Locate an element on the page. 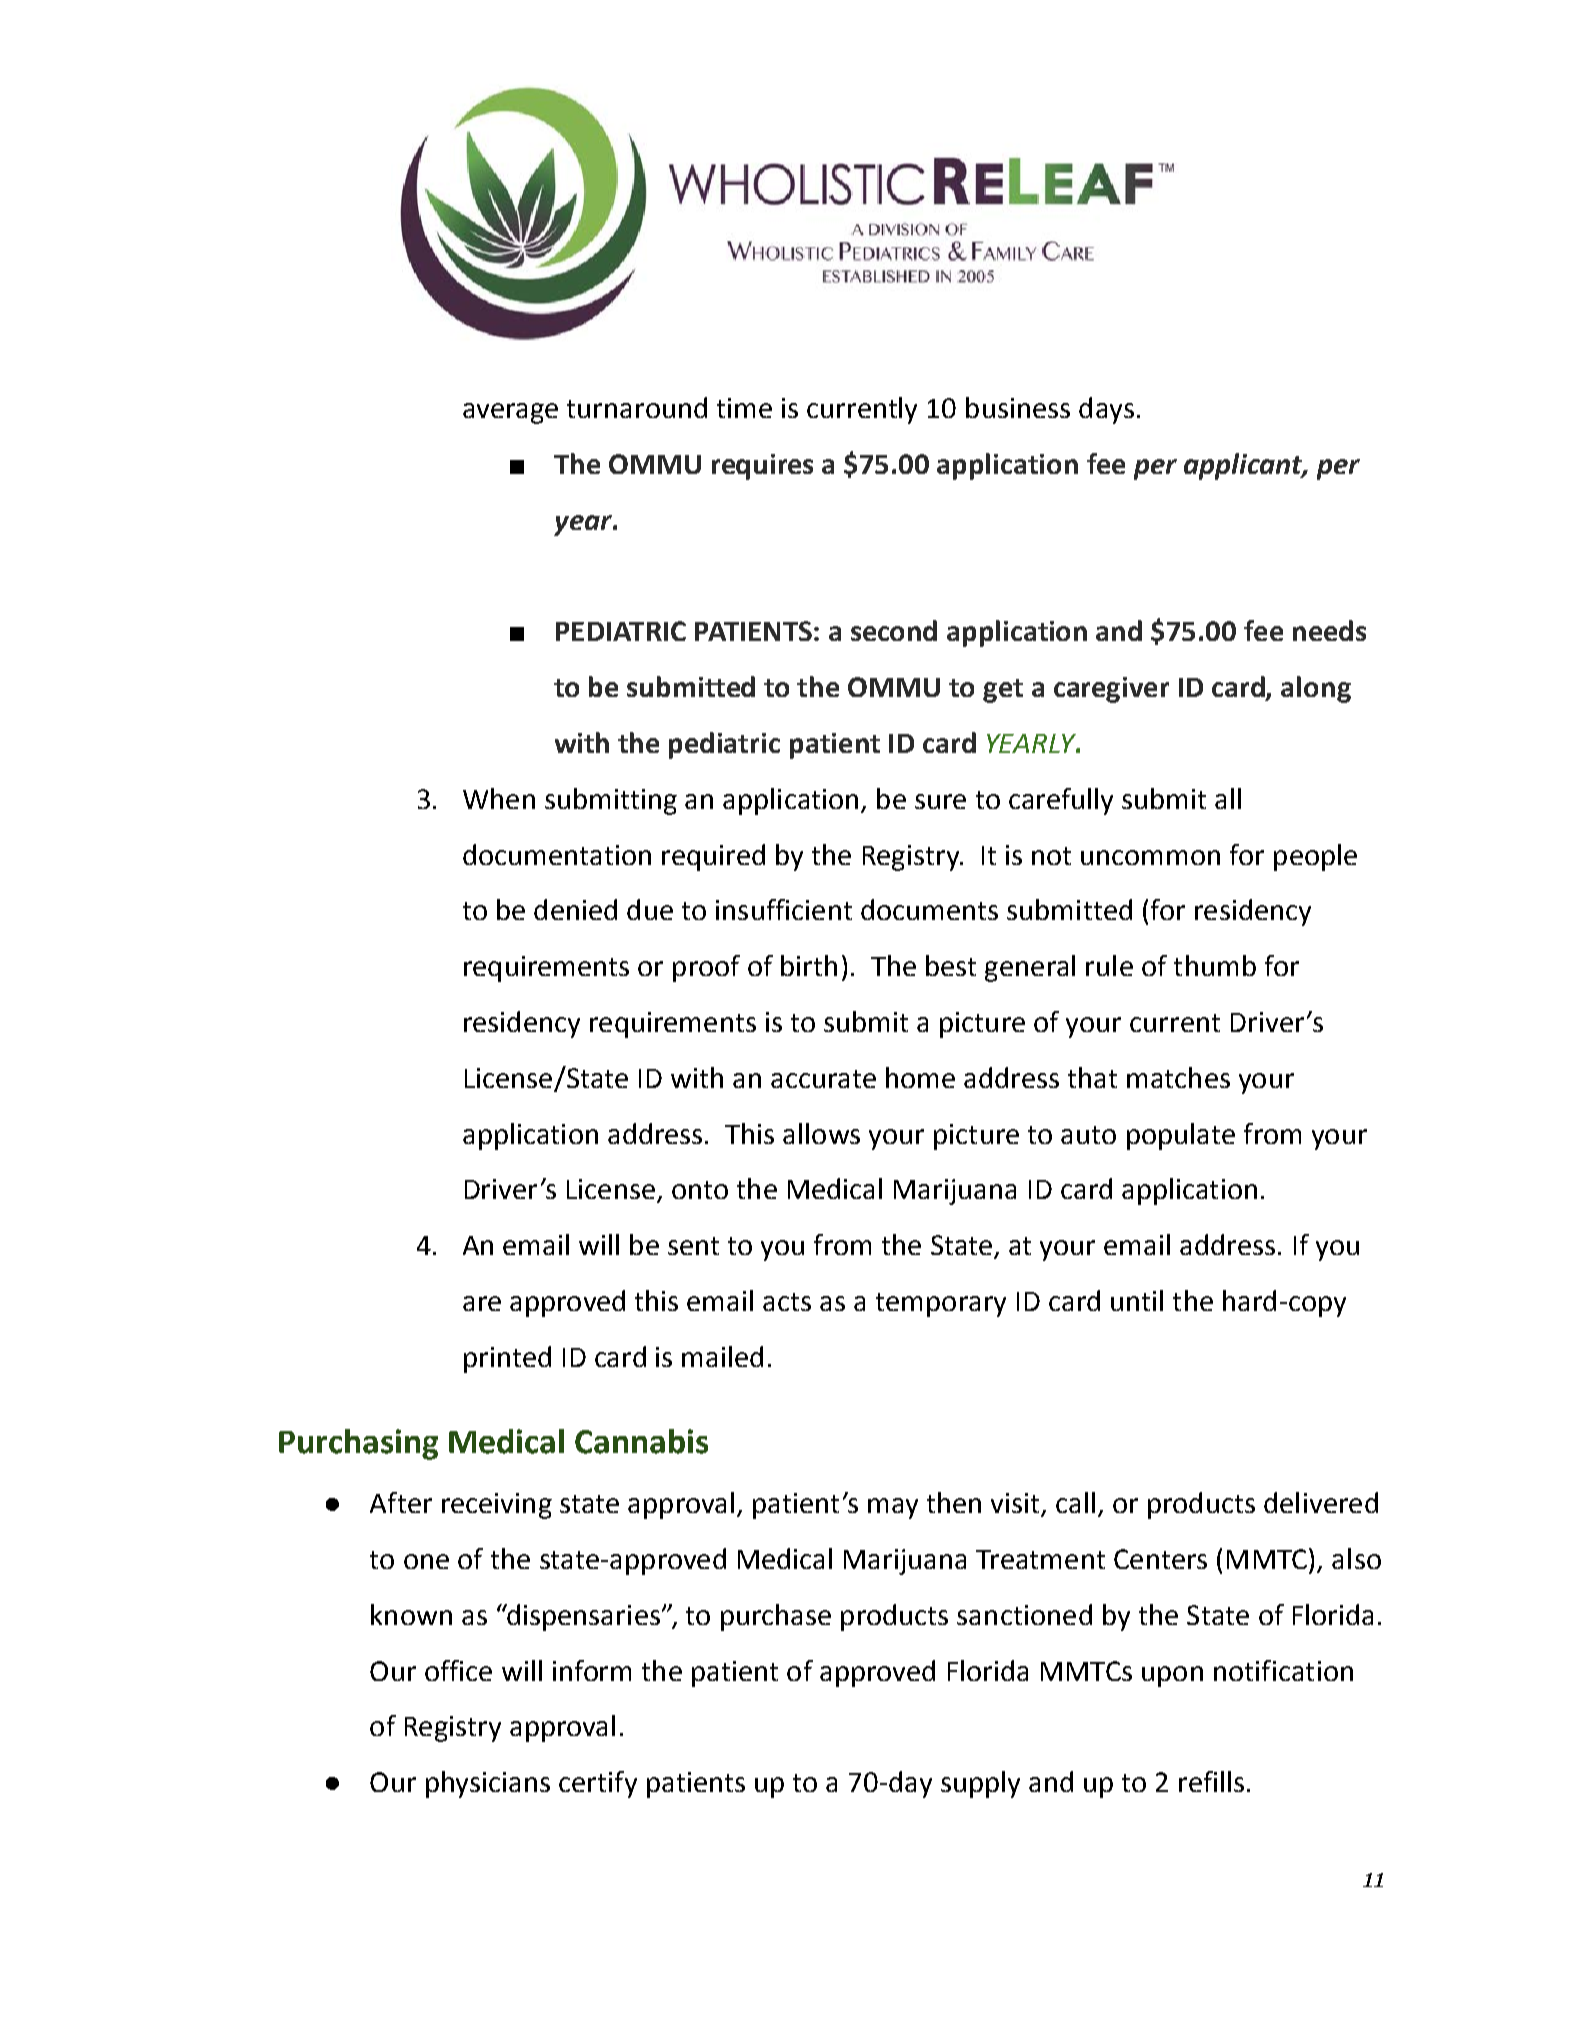 The image size is (1570, 2032). onto is located at coordinates (700, 1190).
